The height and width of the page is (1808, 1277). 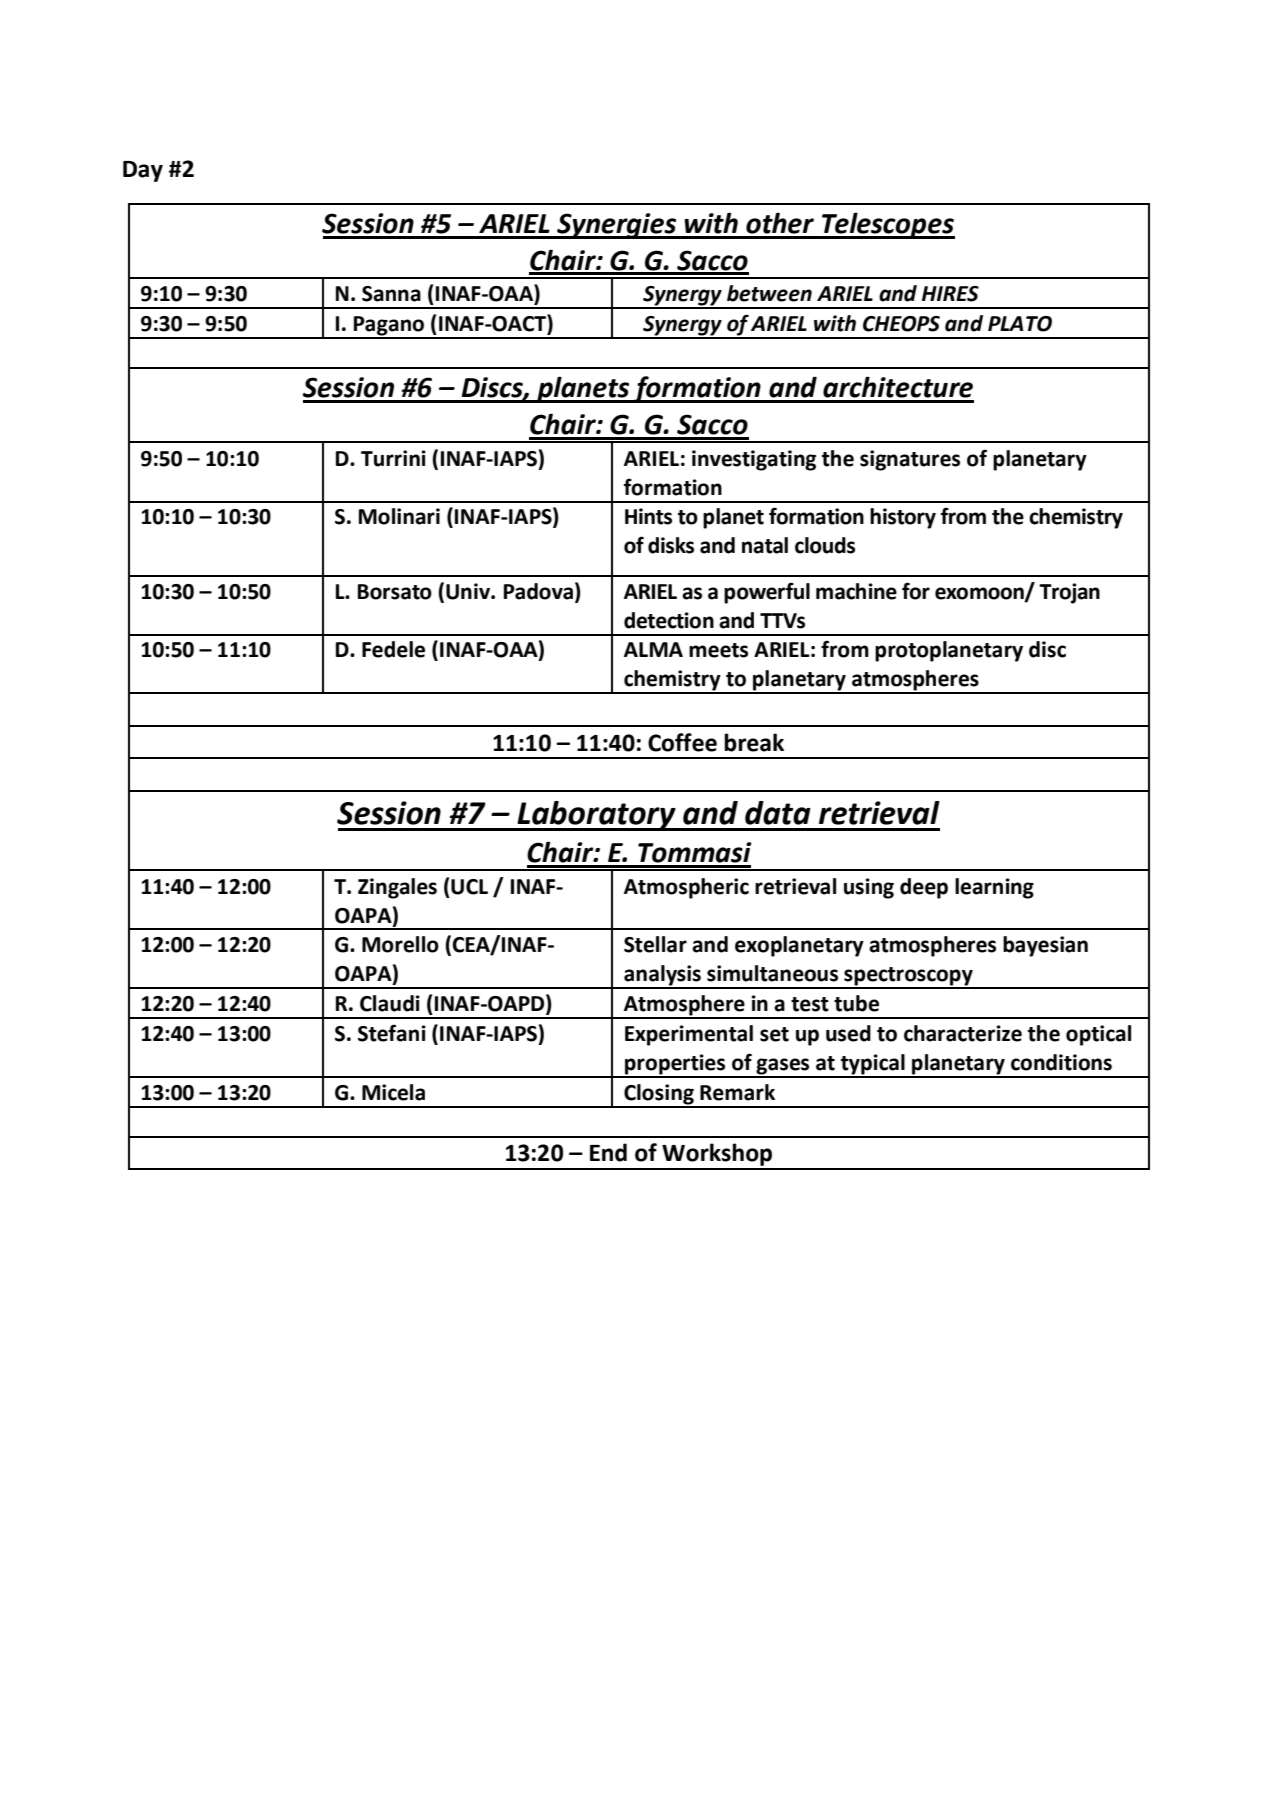 What do you see at coordinates (143, 171) in the page?
I see `Day` at bounding box center [143, 171].
